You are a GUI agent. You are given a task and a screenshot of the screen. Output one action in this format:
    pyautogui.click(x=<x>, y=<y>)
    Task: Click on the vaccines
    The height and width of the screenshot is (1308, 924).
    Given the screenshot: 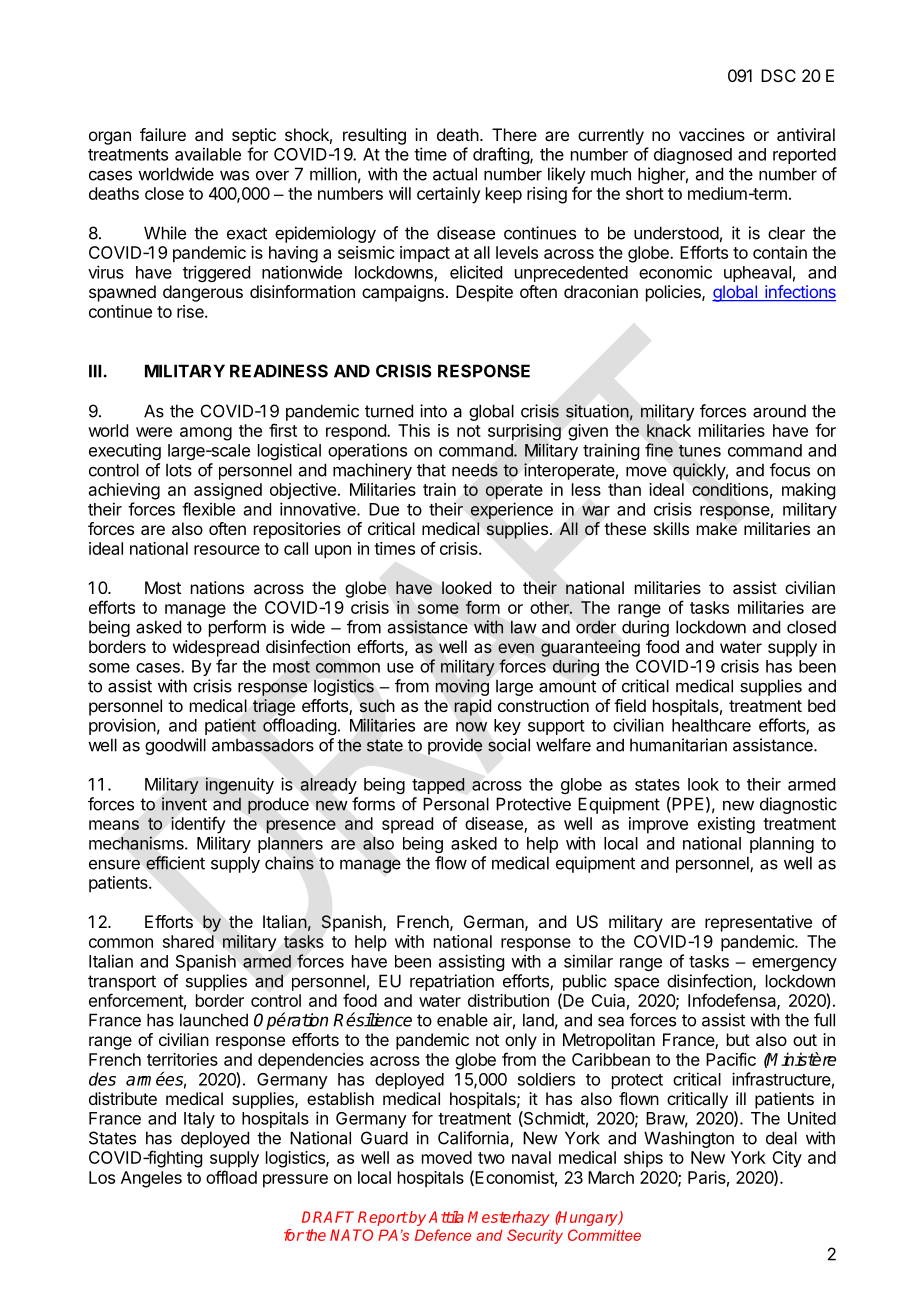 What is the action you would take?
    pyautogui.click(x=712, y=134)
